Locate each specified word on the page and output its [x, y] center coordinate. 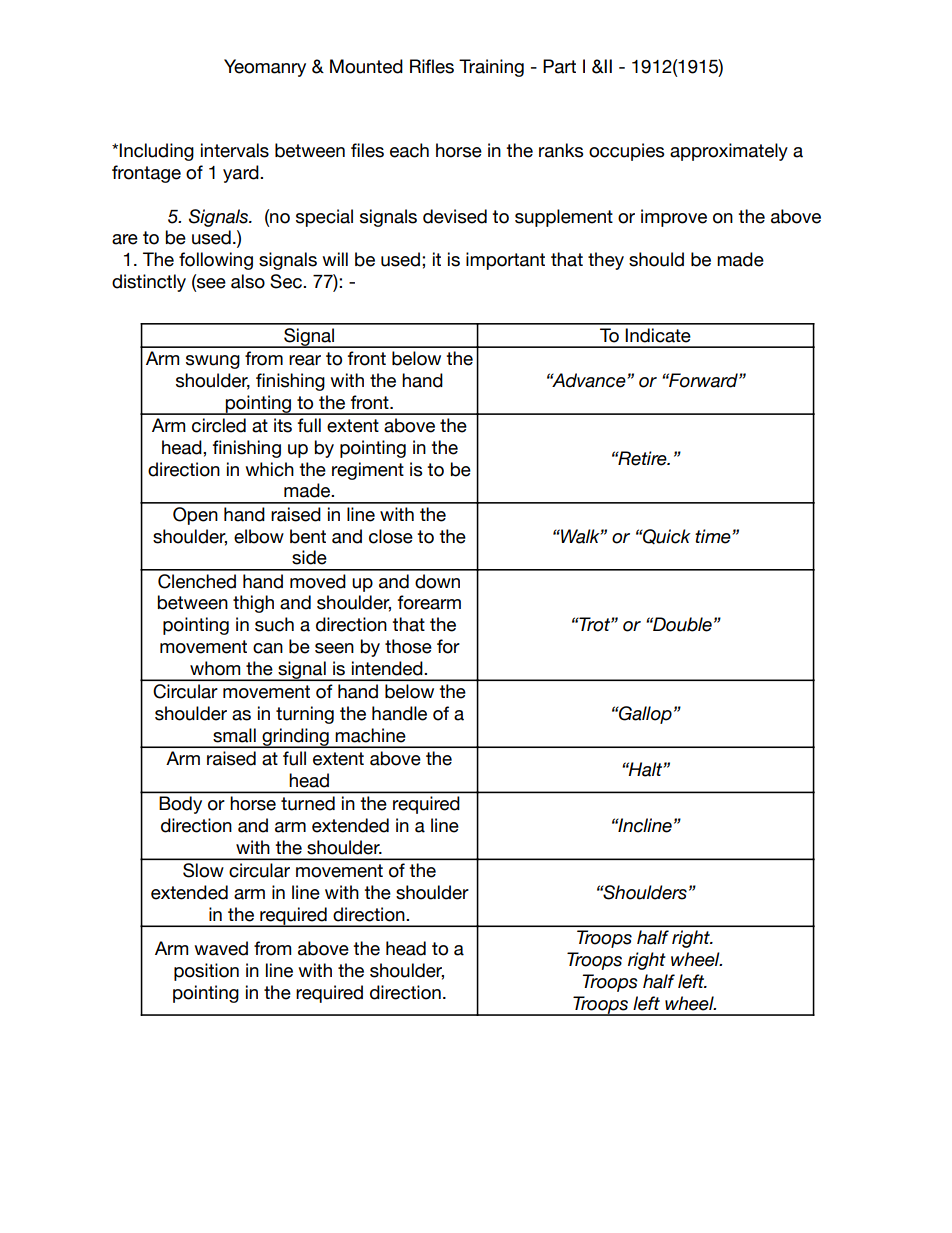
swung [213, 362]
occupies [626, 152]
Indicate [658, 335]
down [437, 581]
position [206, 972]
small [234, 735]
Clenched [197, 581]
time [714, 536]
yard [242, 174]
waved [221, 948]
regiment [368, 471]
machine [370, 735]
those [408, 646]
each [409, 150]
